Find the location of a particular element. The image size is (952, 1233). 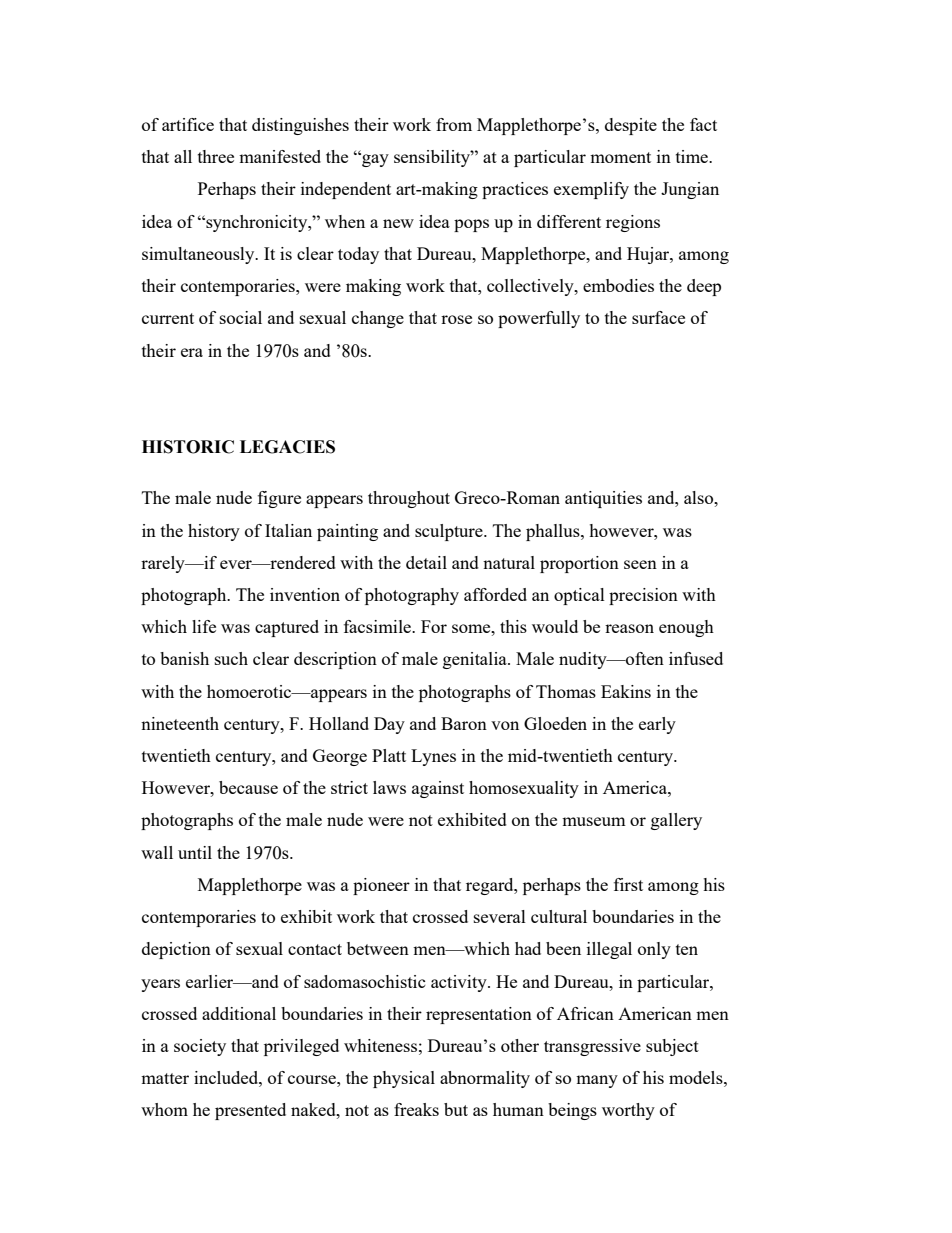

rose is located at coordinates (456, 319).
